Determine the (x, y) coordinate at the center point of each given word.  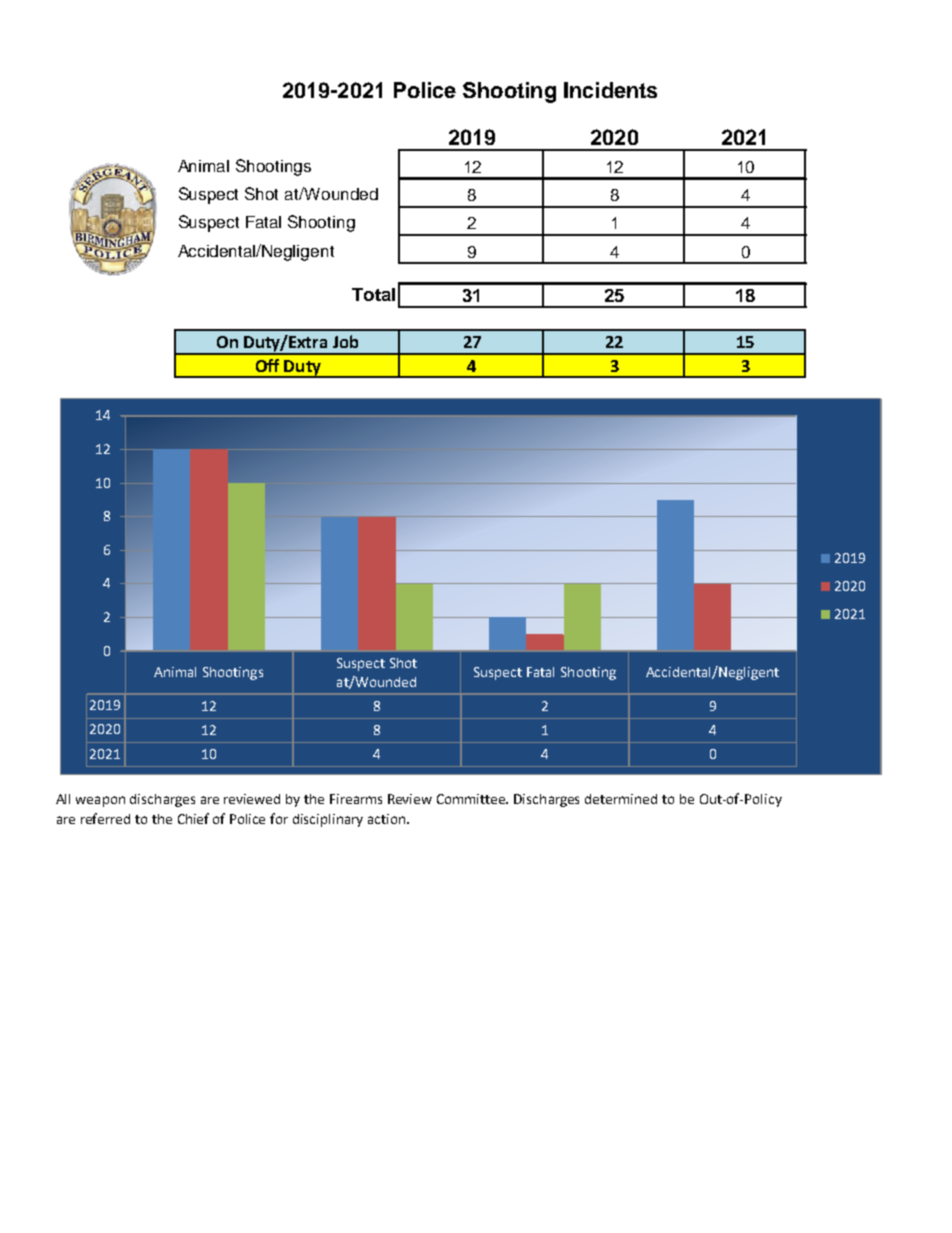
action (388, 819)
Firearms (356, 799)
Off (267, 365)
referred (105, 818)
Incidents (610, 90)
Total (373, 294)
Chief (193, 818)
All (63, 799)
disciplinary (328, 820)
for (279, 818)
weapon (100, 801)
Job (345, 341)
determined (621, 799)
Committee (472, 799)
